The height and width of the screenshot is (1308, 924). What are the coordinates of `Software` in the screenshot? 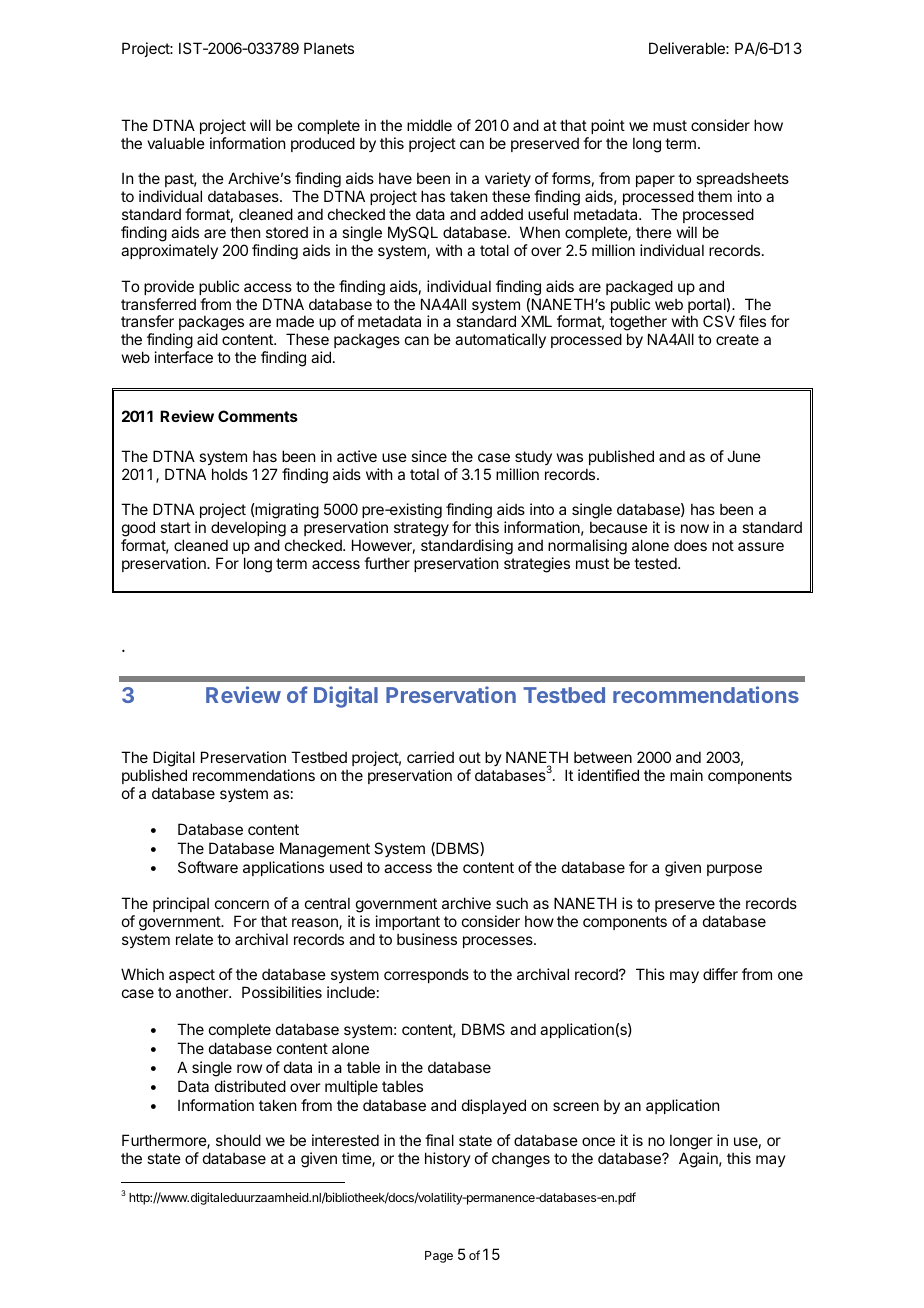 It's located at (208, 867).
